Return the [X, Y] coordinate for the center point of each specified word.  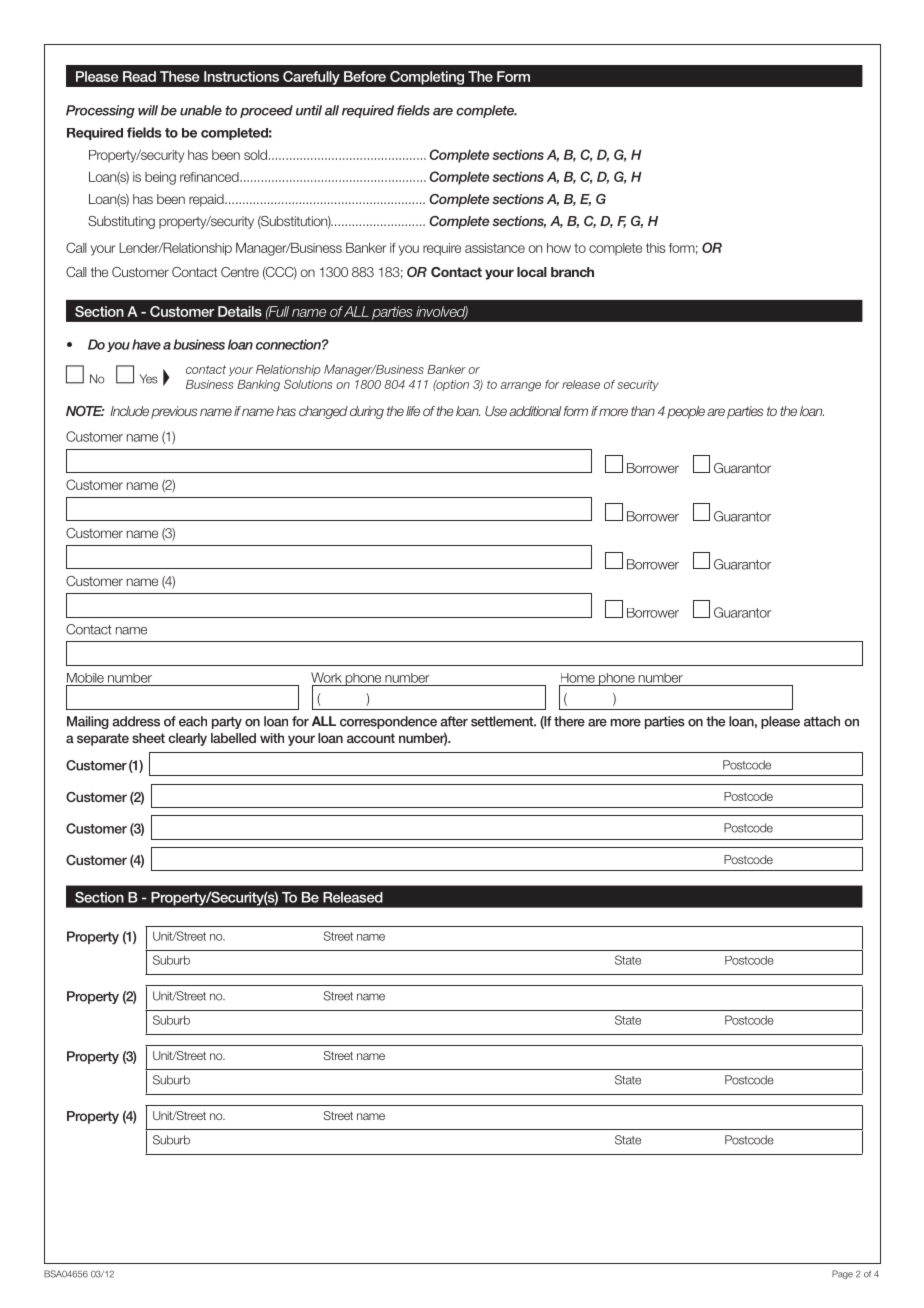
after [454, 721]
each [193, 721]
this [655, 248]
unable [201, 110]
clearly [187, 739]
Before [365, 76]
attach [822, 721]
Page [842, 1274]
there [569, 721]
